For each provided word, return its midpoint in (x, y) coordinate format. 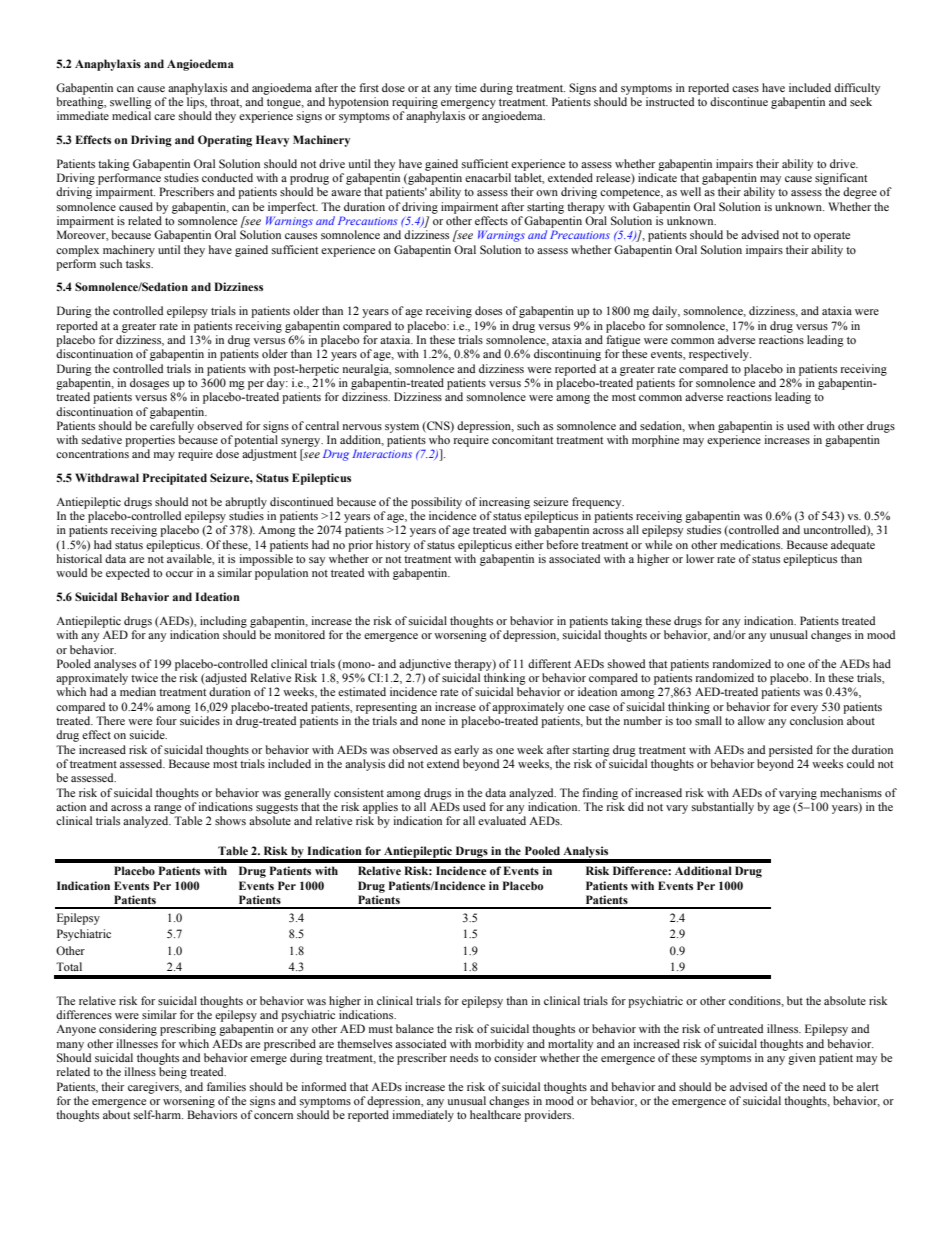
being (173, 1073)
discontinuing (567, 355)
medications (751, 544)
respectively (720, 355)
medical (131, 115)
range (167, 809)
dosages (149, 384)
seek (861, 101)
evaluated (502, 820)
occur (179, 574)
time (466, 87)
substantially (723, 808)
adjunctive (425, 665)
